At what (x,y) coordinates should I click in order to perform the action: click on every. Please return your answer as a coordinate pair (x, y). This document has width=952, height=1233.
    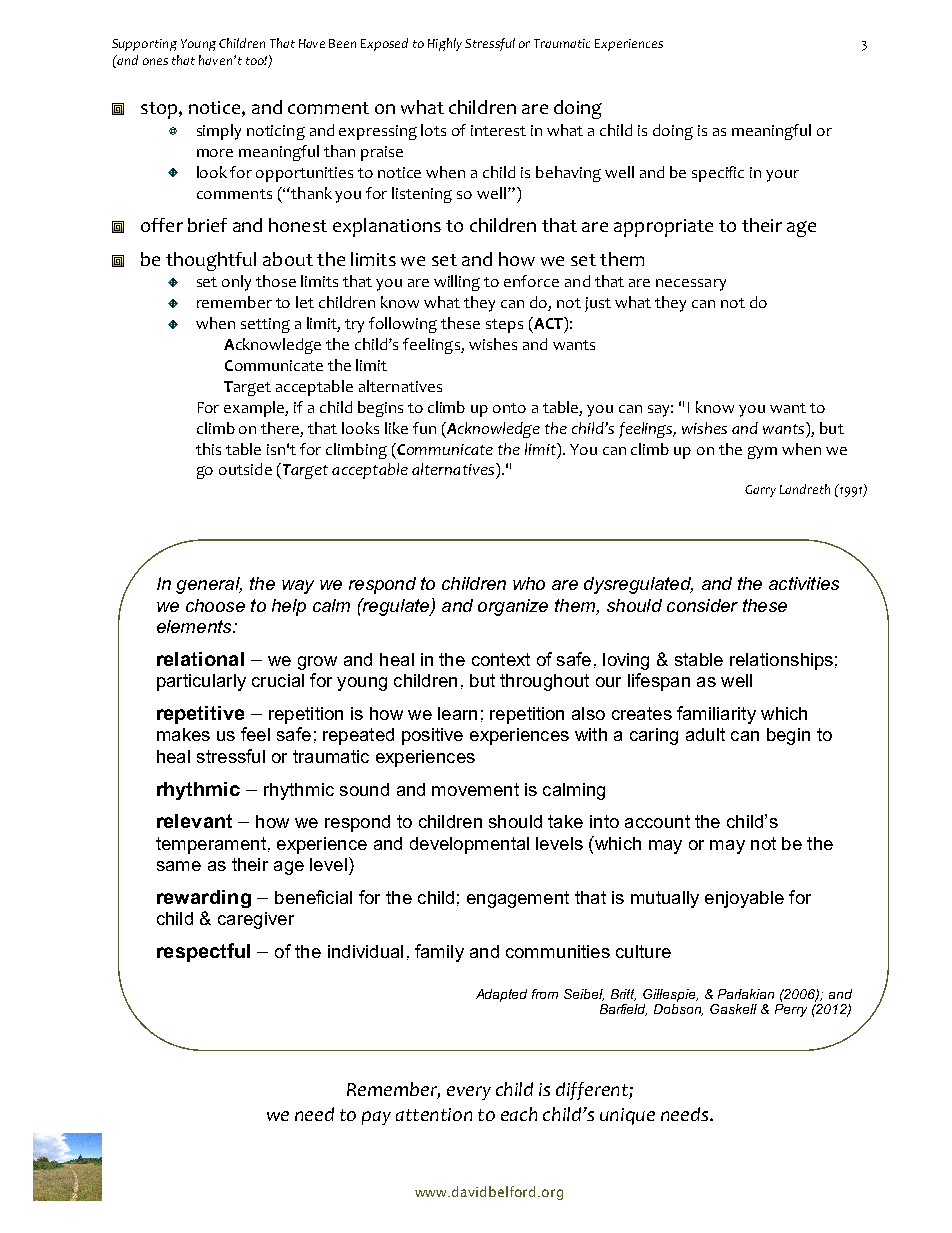
    Looking at the image, I should click on (469, 1093).
